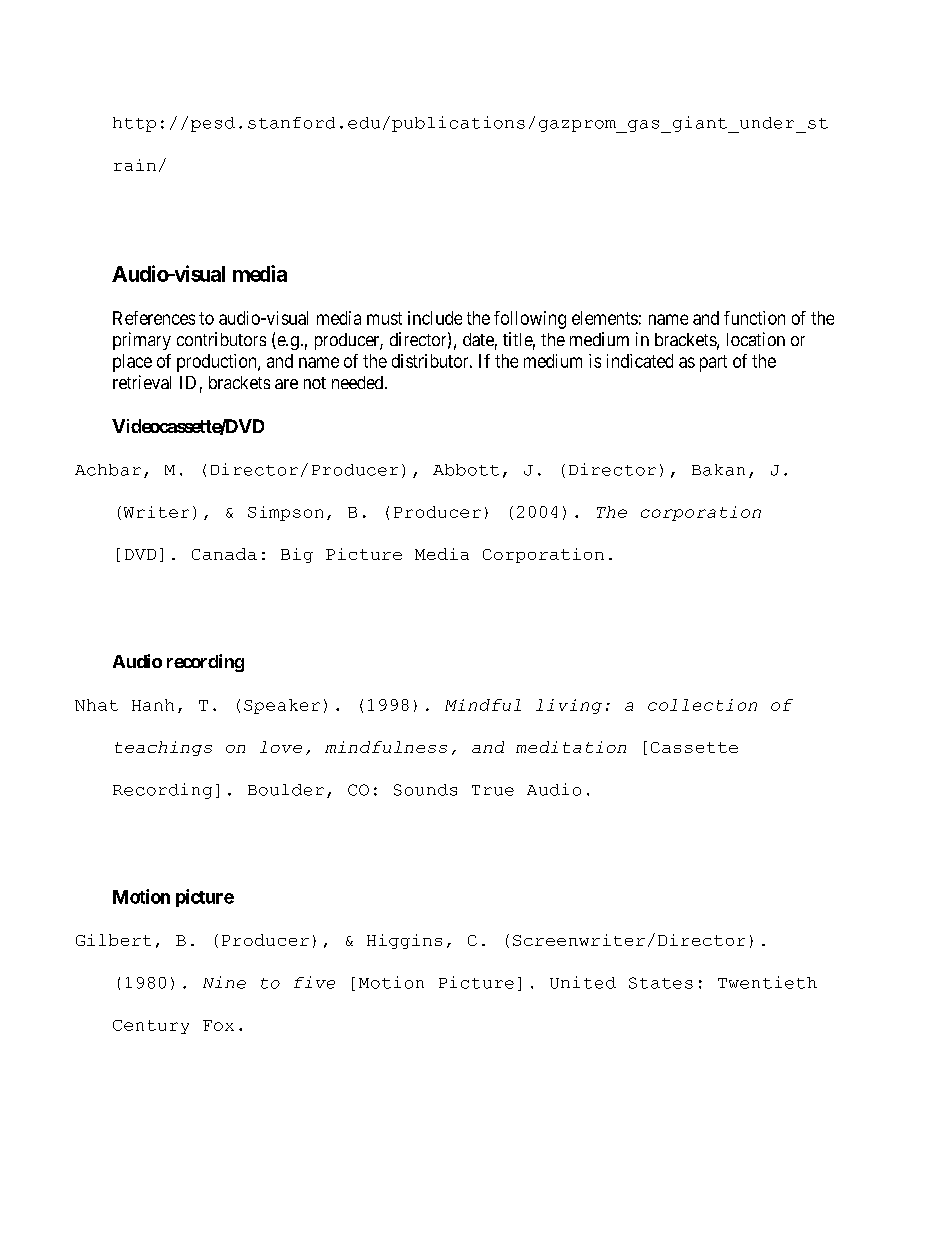  What do you see at coordinates (404, 941) in the screenshot?
I see `Higgins` at bounding box center [404, 941].
